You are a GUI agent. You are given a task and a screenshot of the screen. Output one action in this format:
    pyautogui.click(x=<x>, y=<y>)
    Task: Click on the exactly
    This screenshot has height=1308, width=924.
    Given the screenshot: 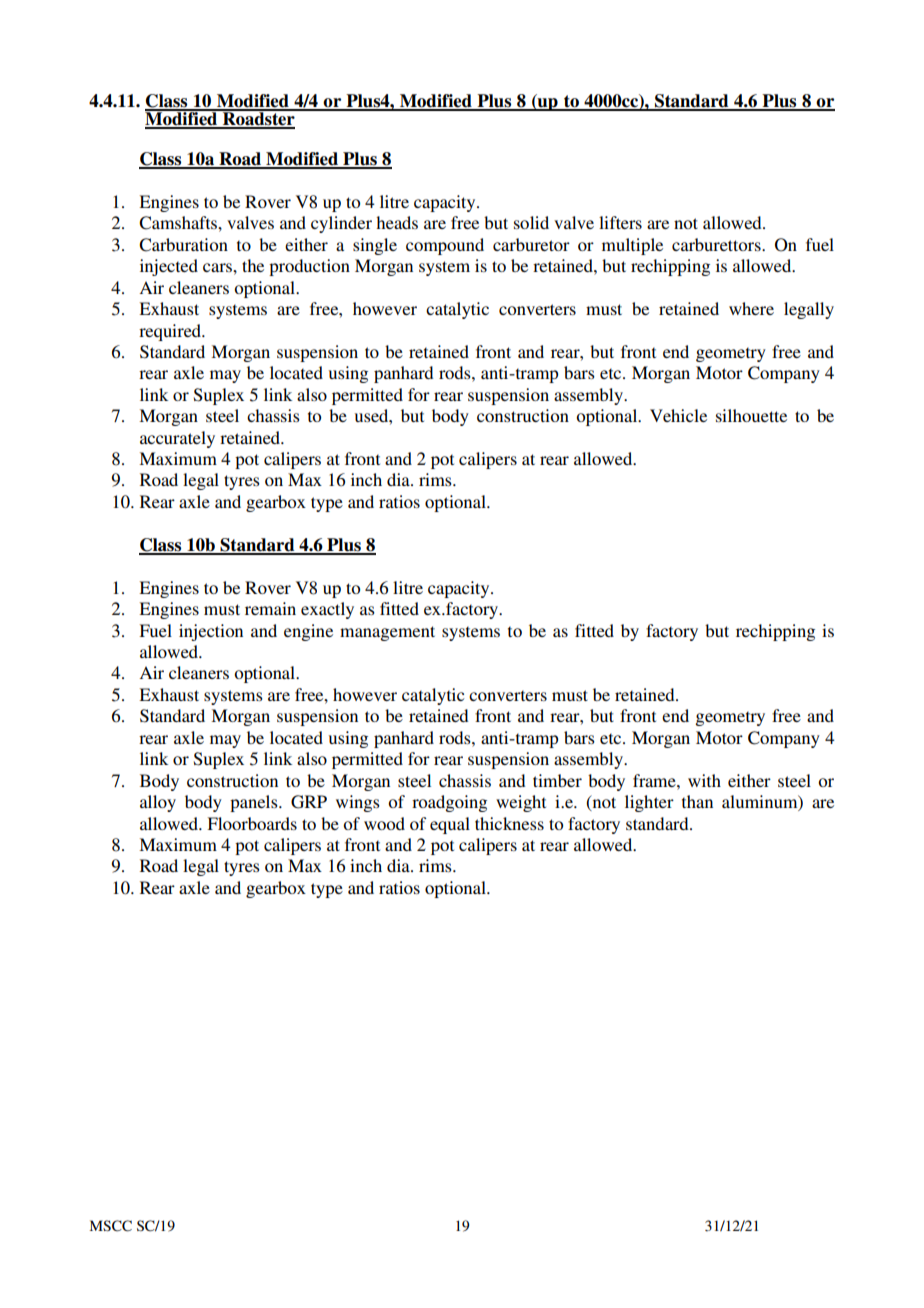 What is the action you would take?
    pyautogui.click(x=327, y=610)
